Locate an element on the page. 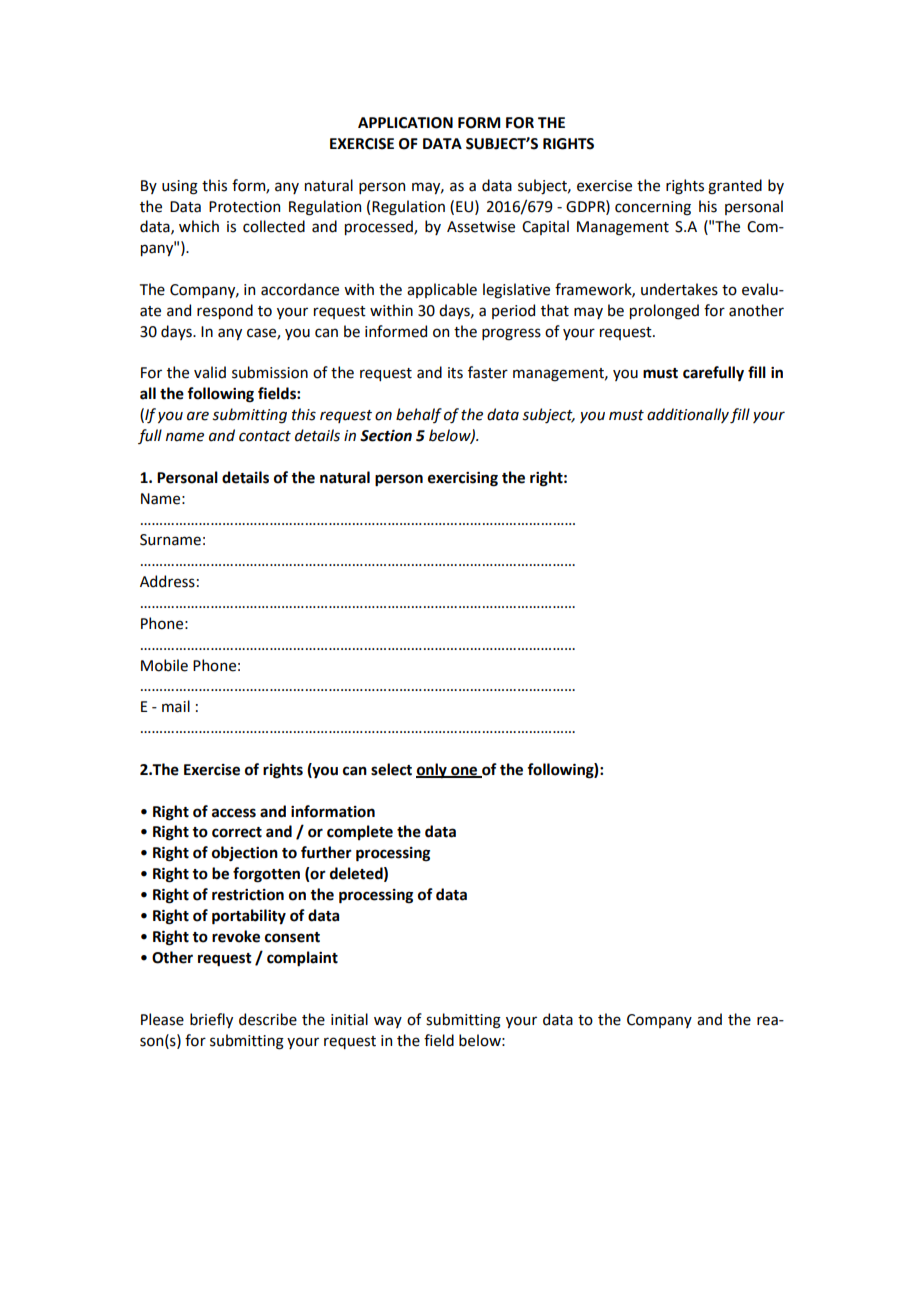 The image size is (924, 1308). way is located at coordinates (388, 1022).
